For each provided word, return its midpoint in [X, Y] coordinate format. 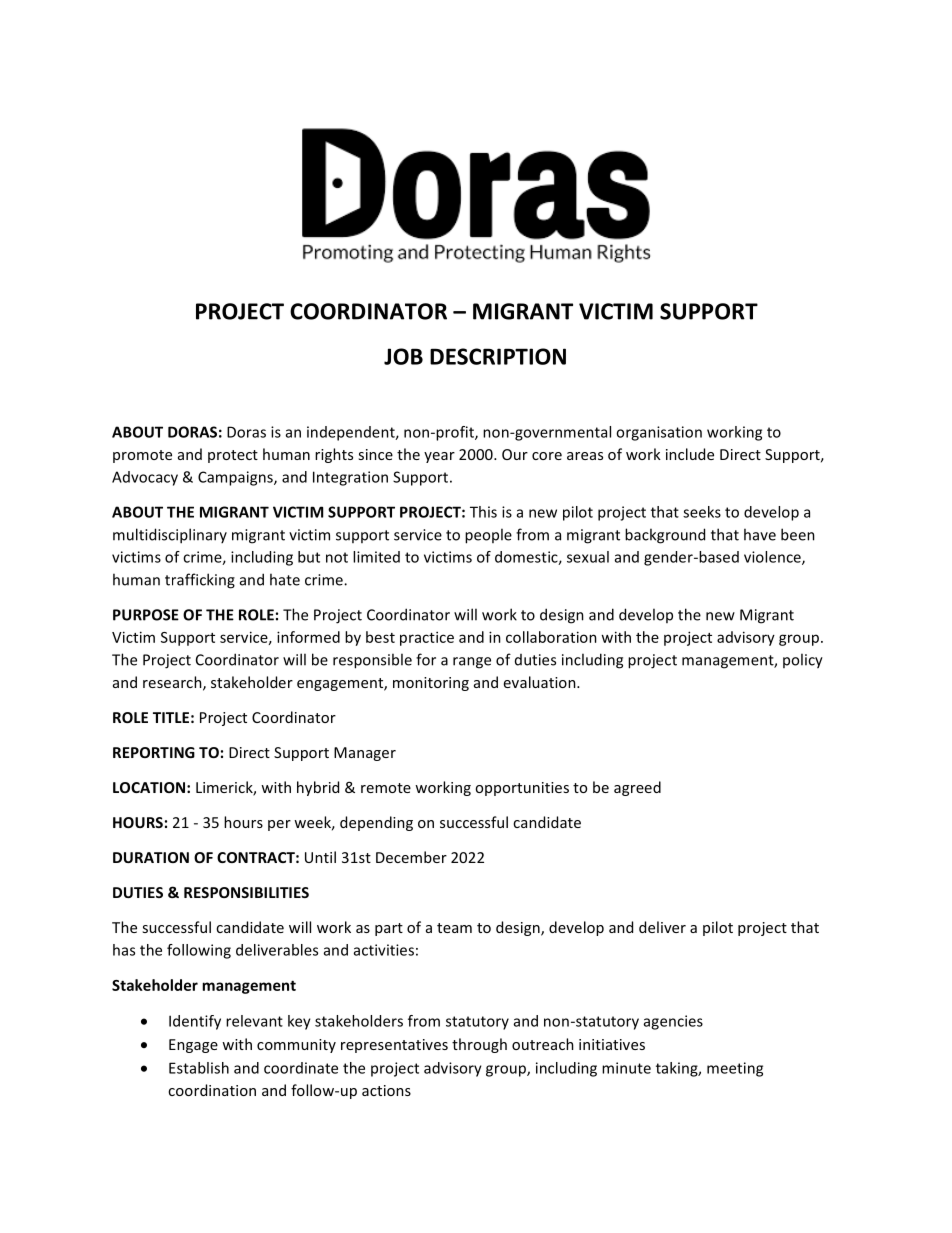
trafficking [200, 581]
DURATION [151, 857]
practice [427, 638]
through [479, 1045]
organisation [659, 433]
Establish [199, 1068]
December [411, 857]
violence [773, 558]
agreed [637, 788]
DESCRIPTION [498, 356]
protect [233, 456]
